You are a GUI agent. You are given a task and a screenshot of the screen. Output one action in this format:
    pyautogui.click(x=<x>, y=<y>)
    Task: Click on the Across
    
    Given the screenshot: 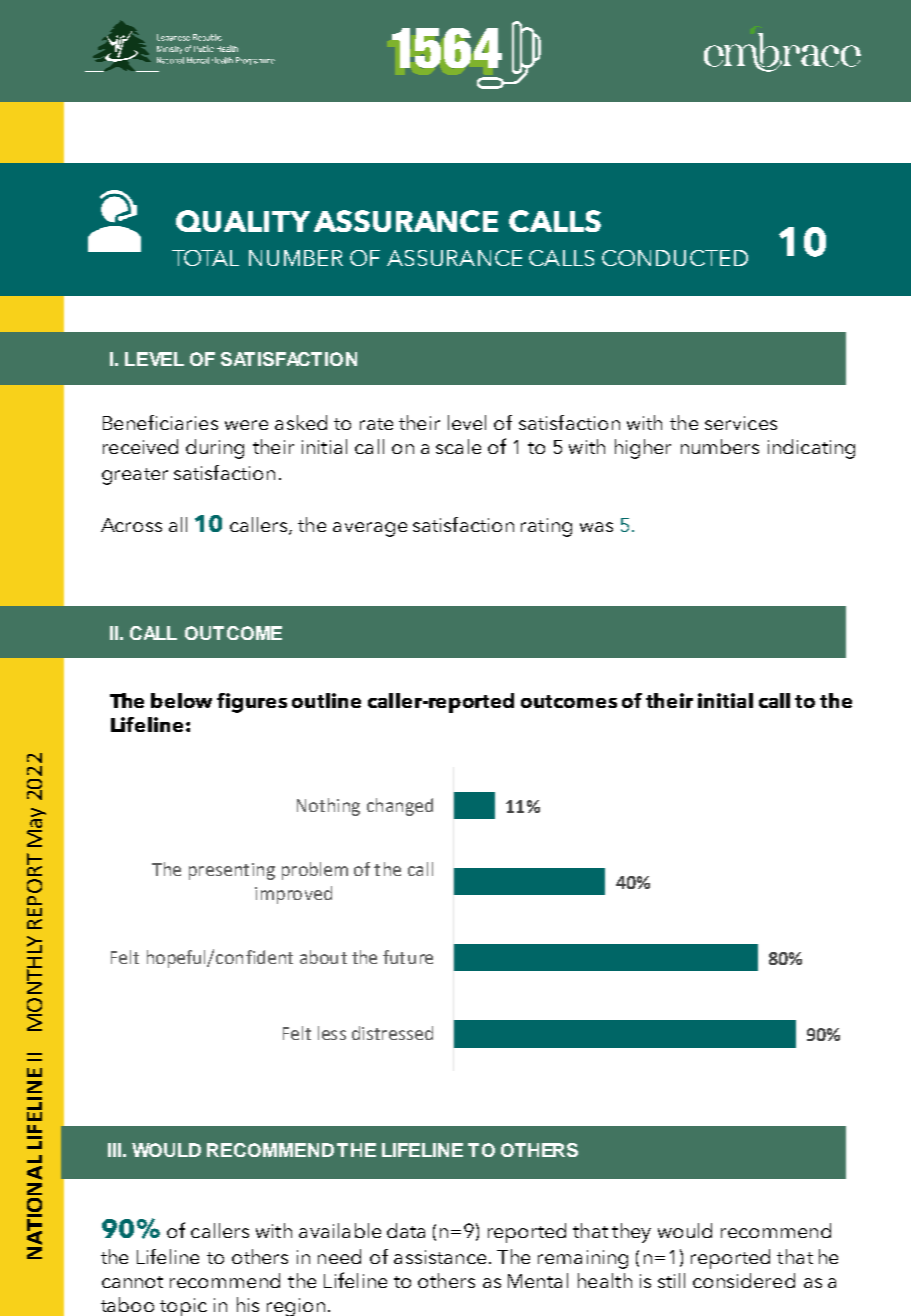 What is the action you would take?
    pyautogui.click(x=131, y=525)
